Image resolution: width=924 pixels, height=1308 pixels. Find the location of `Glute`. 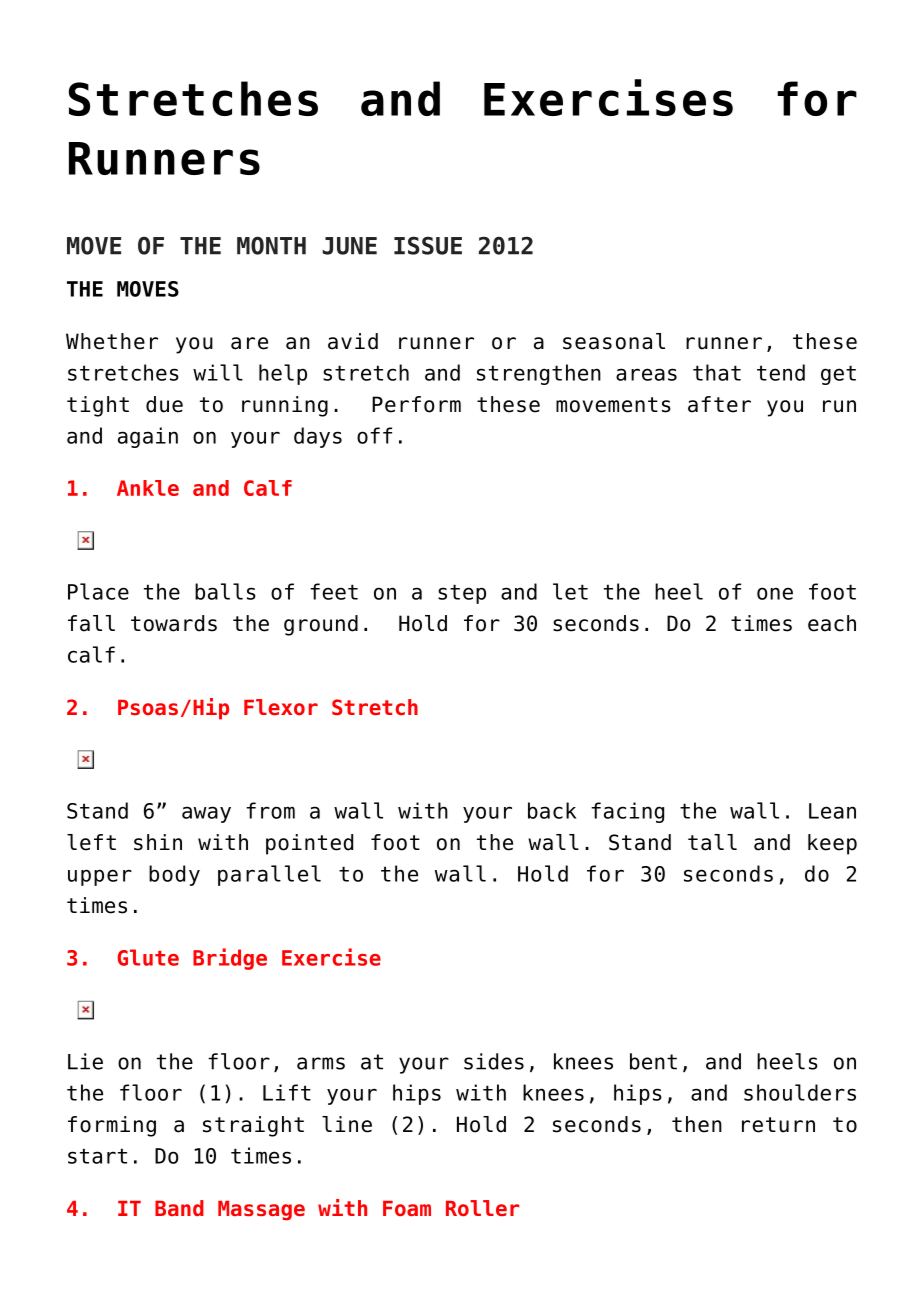

Glute is located at coordinates (148, 957).
